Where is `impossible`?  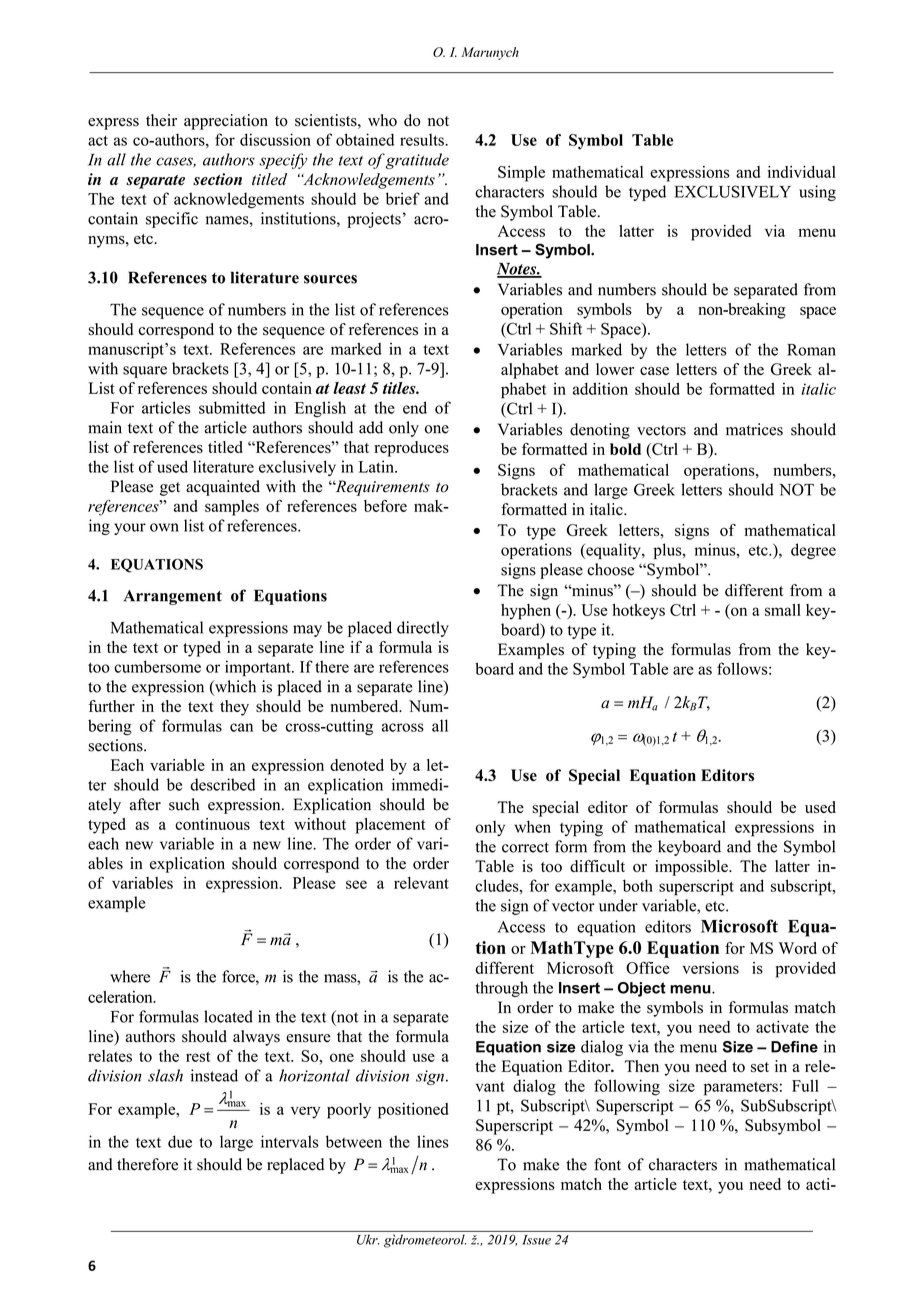 impossible is located at coordinates (692, 868).
